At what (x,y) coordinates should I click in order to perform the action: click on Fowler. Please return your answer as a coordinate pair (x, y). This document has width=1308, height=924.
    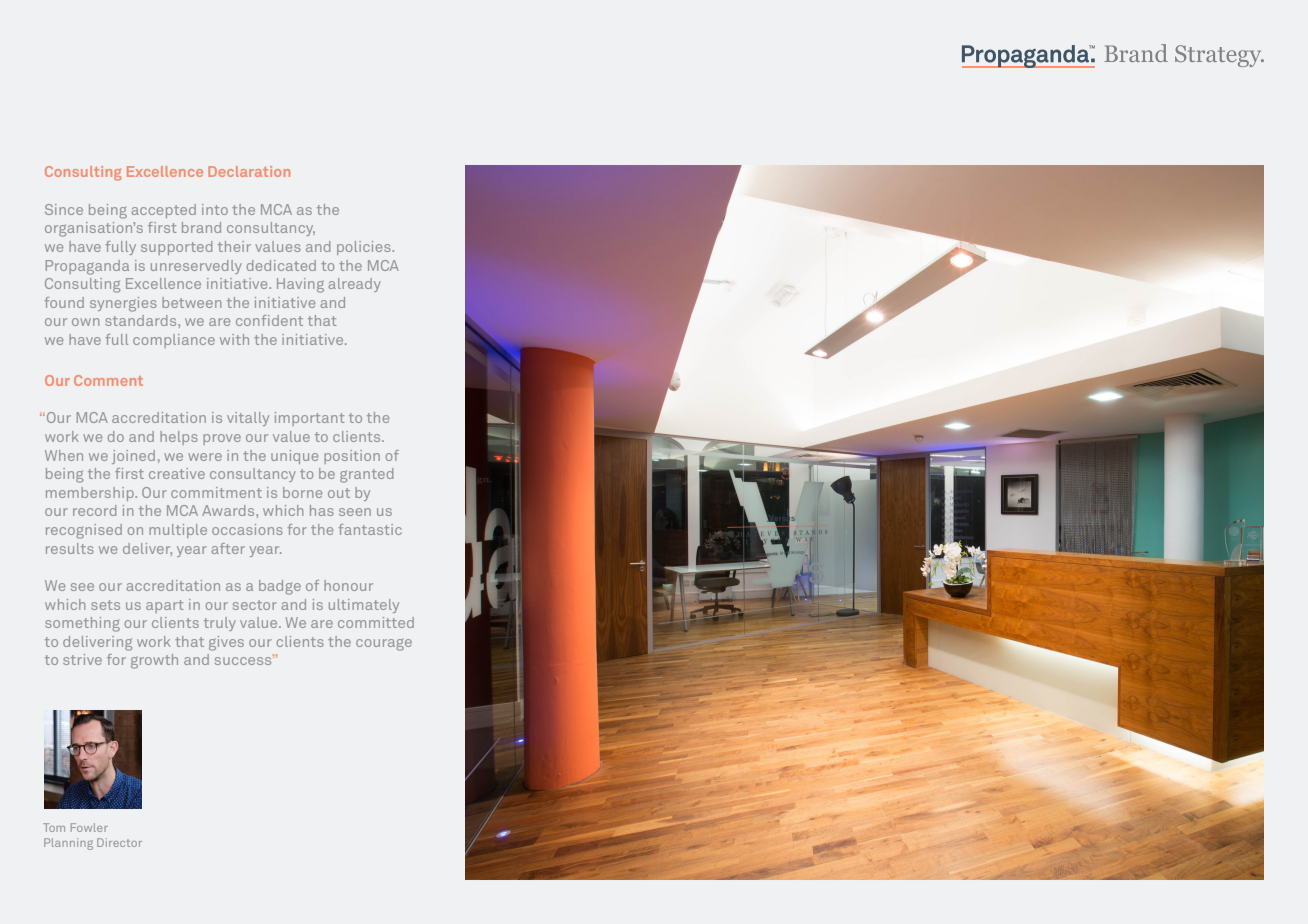
    Looking at the image, I should click on (89, 827).
